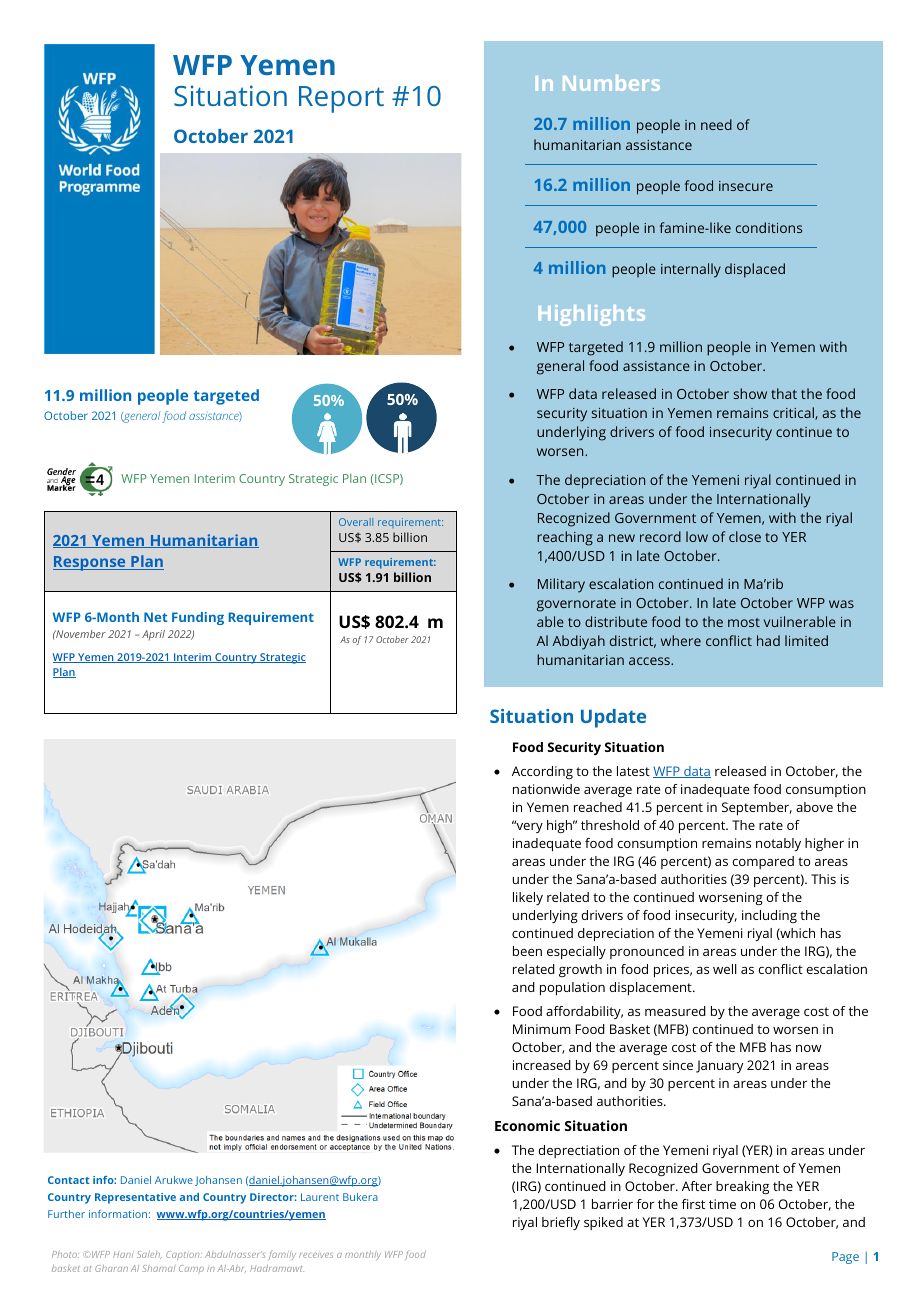 Image resolution: width=924 pixels, height=1308 pixels. I want to click on According, so click(542, 772).
